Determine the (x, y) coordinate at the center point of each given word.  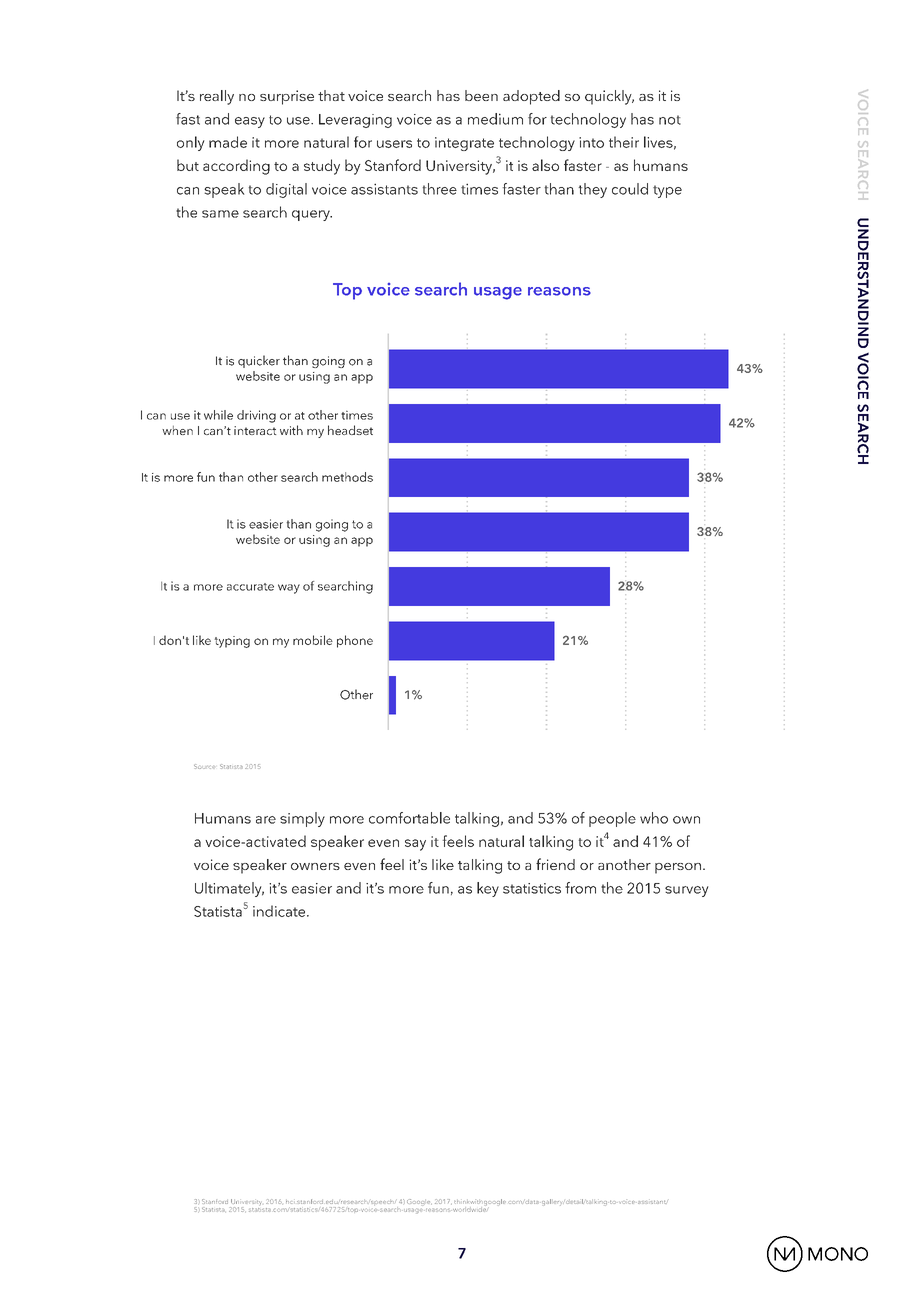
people (612, 819)
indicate (280, 911)
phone (355, 641)
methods (347, 477)
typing (232, 642)
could (630, 189)
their (624, 142)
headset (350, 430)
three (440, 189)
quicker (259, 361)
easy (250, 122)
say (415, 845)
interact (255, 430)
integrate (464, 144)
